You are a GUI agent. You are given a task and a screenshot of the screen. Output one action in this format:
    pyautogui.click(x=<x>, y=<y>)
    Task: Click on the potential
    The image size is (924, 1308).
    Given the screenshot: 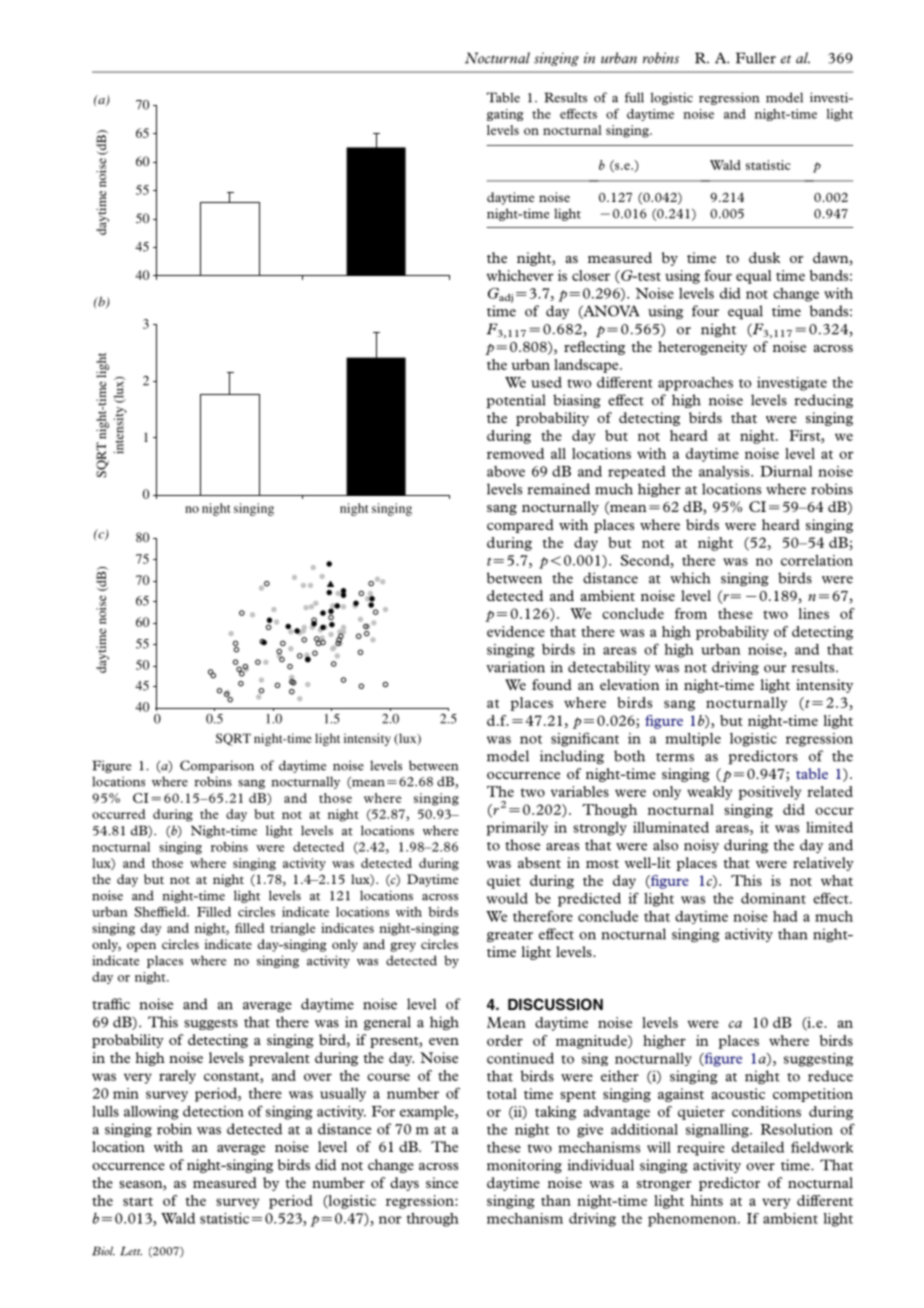 What is the action you would take?
    pyautogui.click(x=516, y=401)
